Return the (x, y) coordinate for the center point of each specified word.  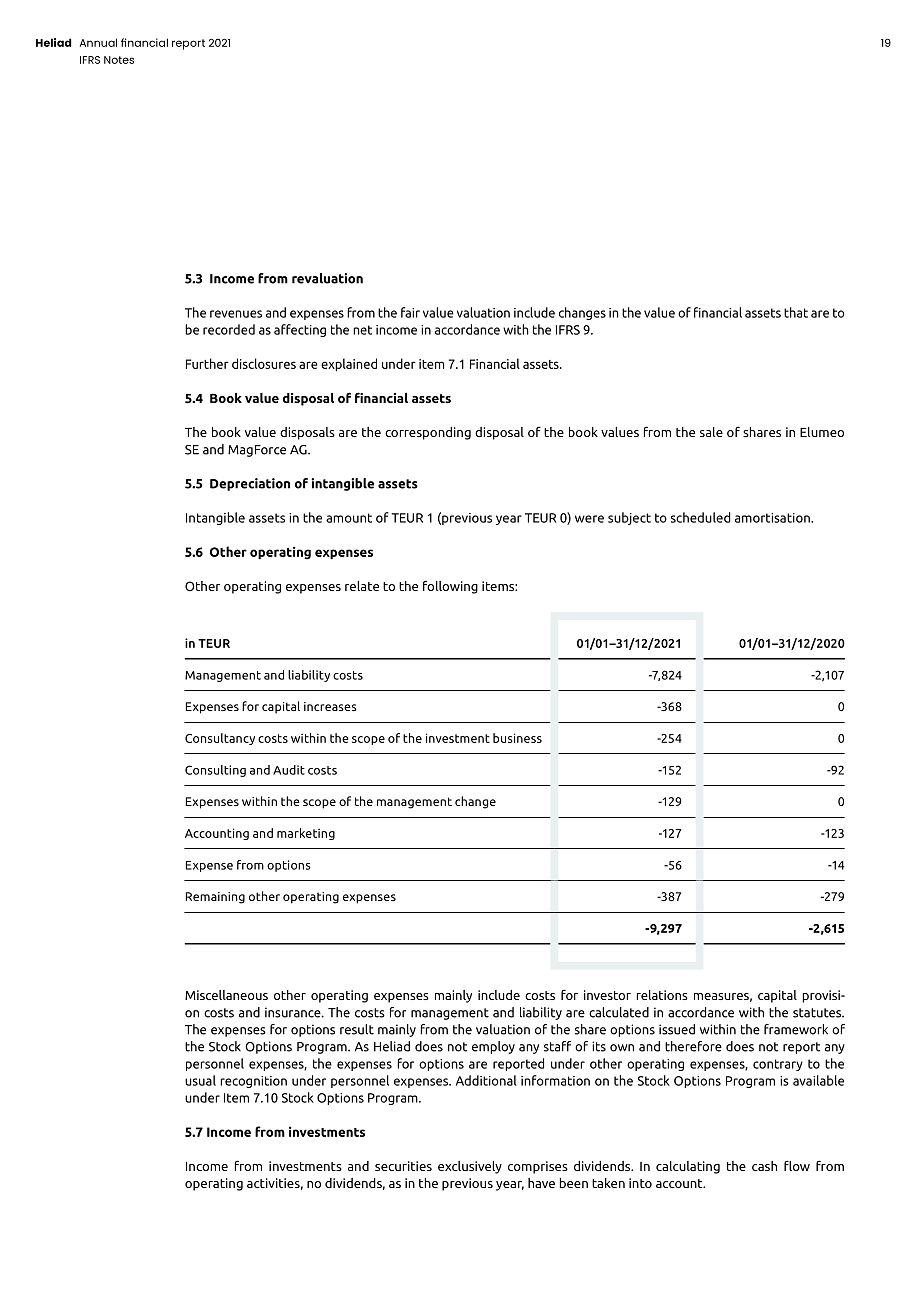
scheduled (701, 517)
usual (200, 1080)
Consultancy (220, 739)
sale (711, 432)
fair (410, 312)
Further (207, 363)
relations (662, 995)
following (450, 587)
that (796, 312)
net (362, 330)
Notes (119, 60)
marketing (306, 834)
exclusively (470, 1167)
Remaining (215, 898)
